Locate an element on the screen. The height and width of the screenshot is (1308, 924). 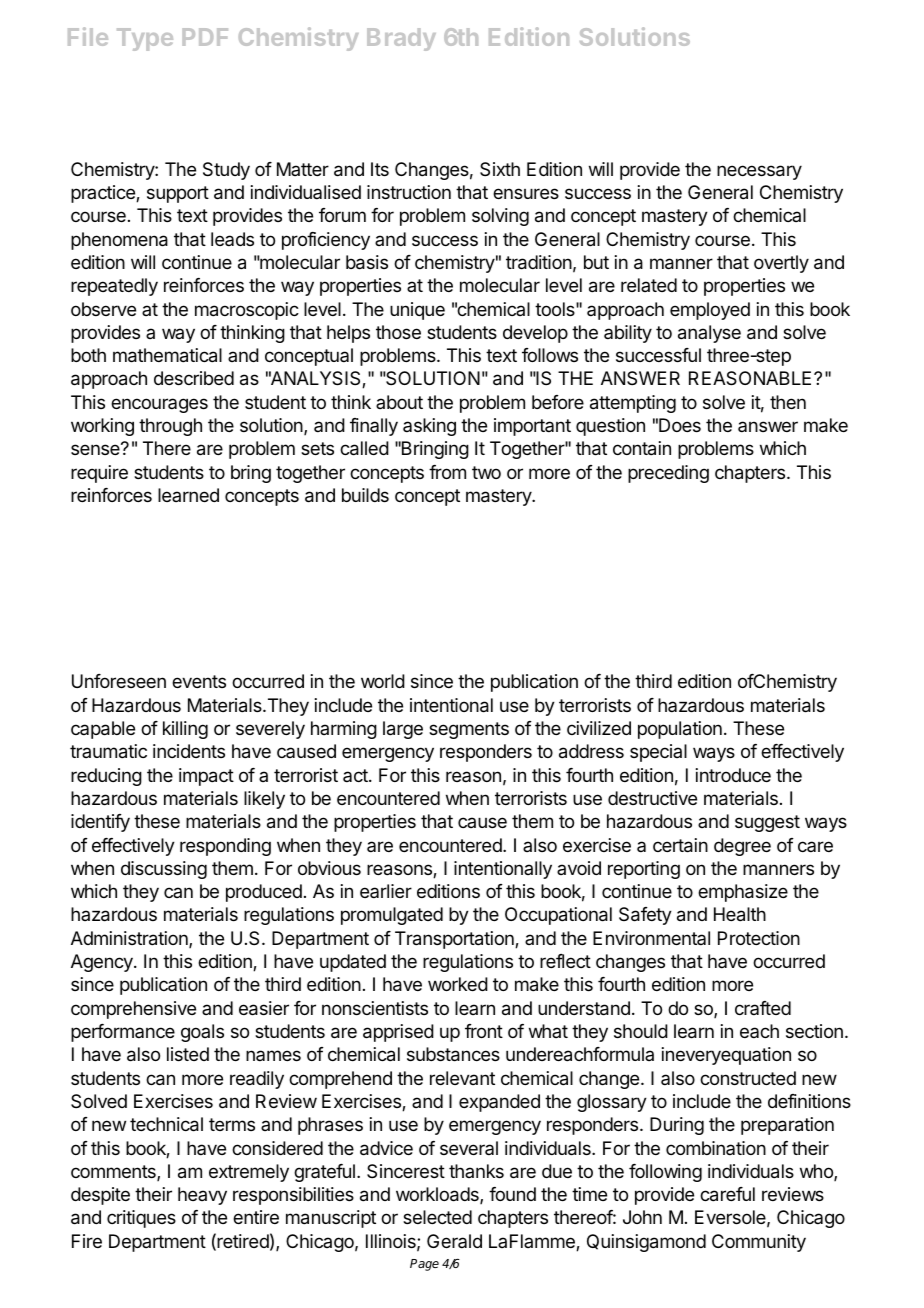
necessary is located at coordinates (759, 172).
